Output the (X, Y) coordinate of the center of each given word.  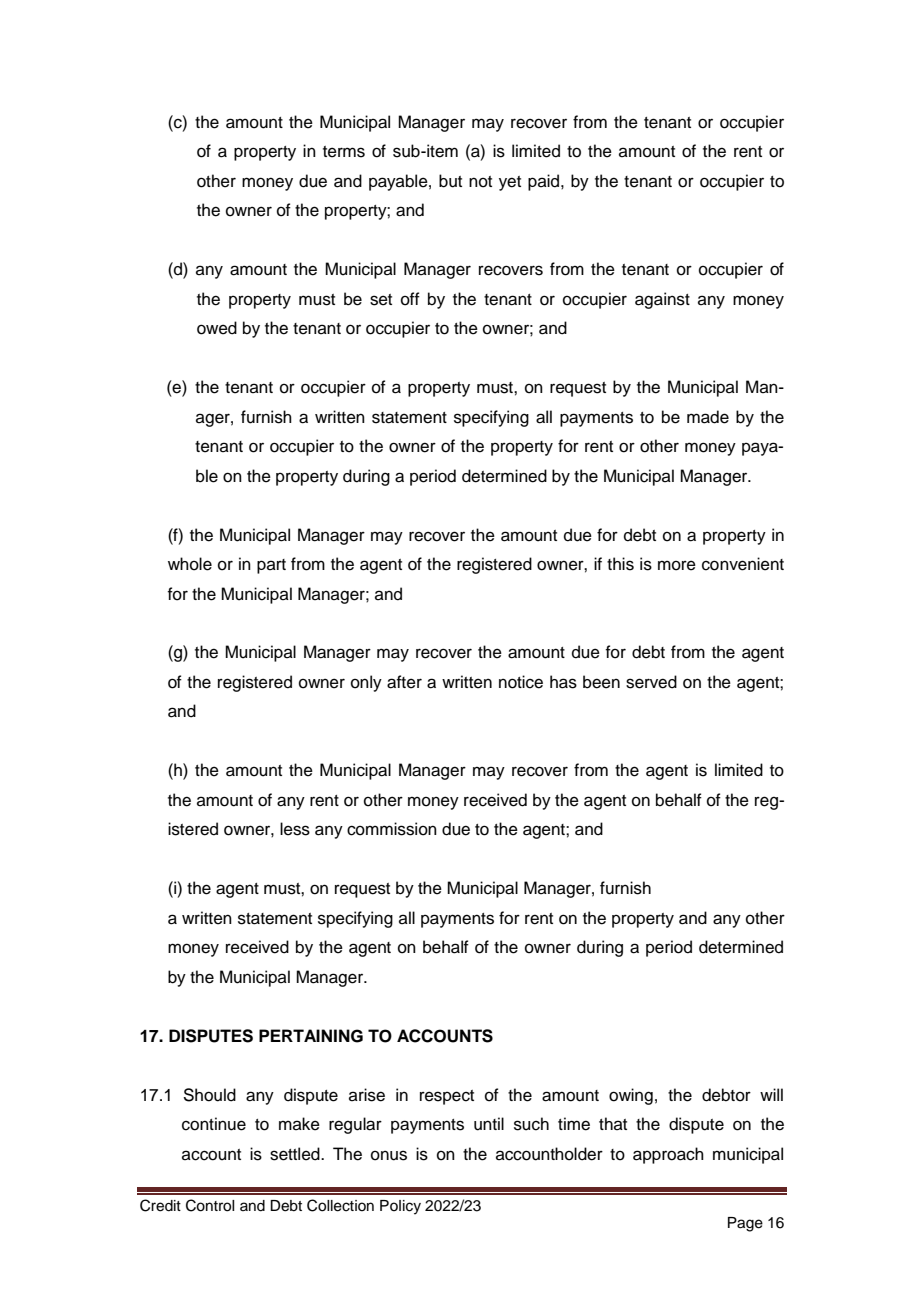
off (410, 299)
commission (392, 829)
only (366, 683)
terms (344, 152)
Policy (400, 1207)
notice (521, 682)
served (651, 682)
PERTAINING (311, 1036)
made (708, 417)
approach (668, 1155)
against (662, 300)
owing (631, 1096)
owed (217, 328)
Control (210, 1205)
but (450, 181)
